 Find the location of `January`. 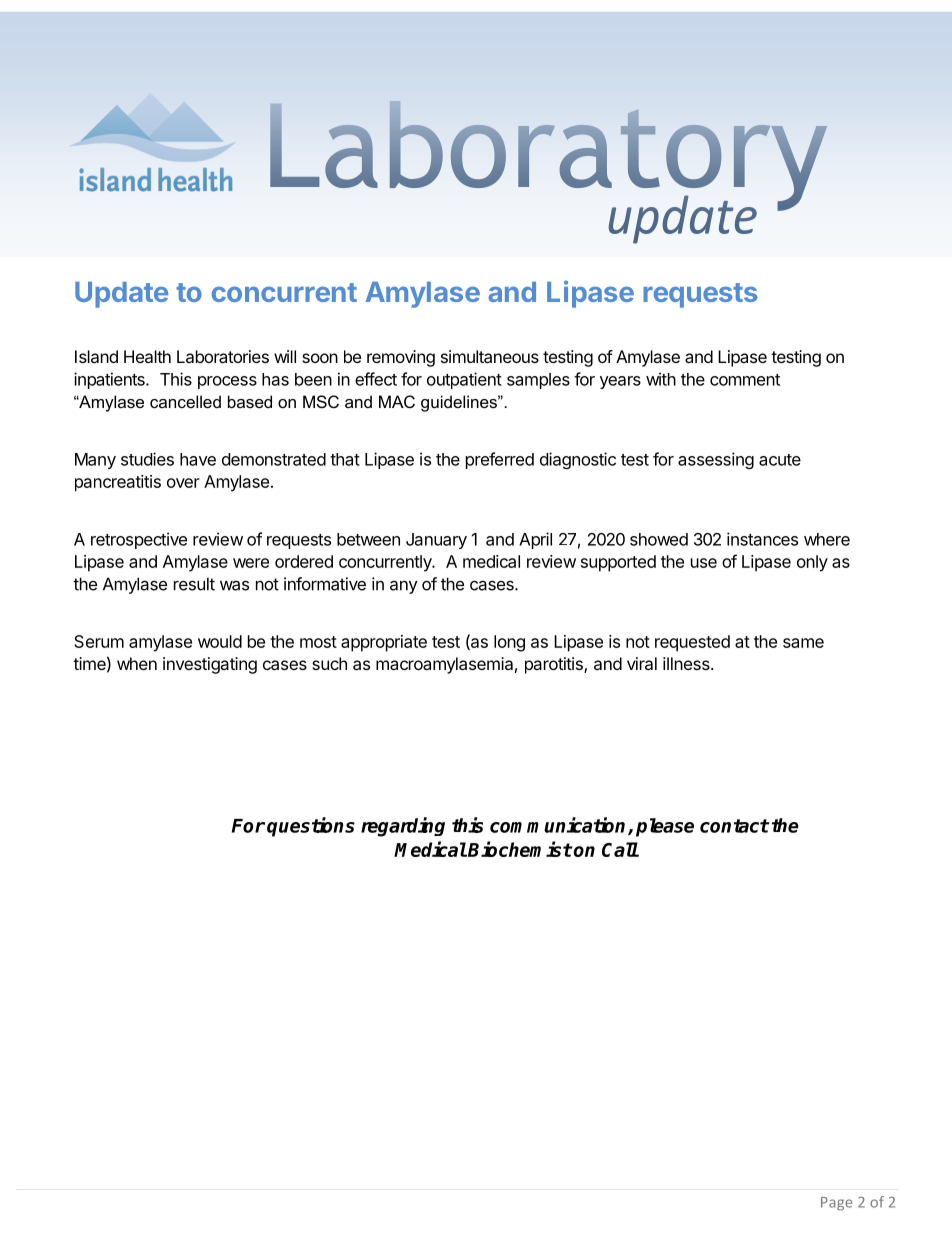

January is located at coordinates (436, 541).
